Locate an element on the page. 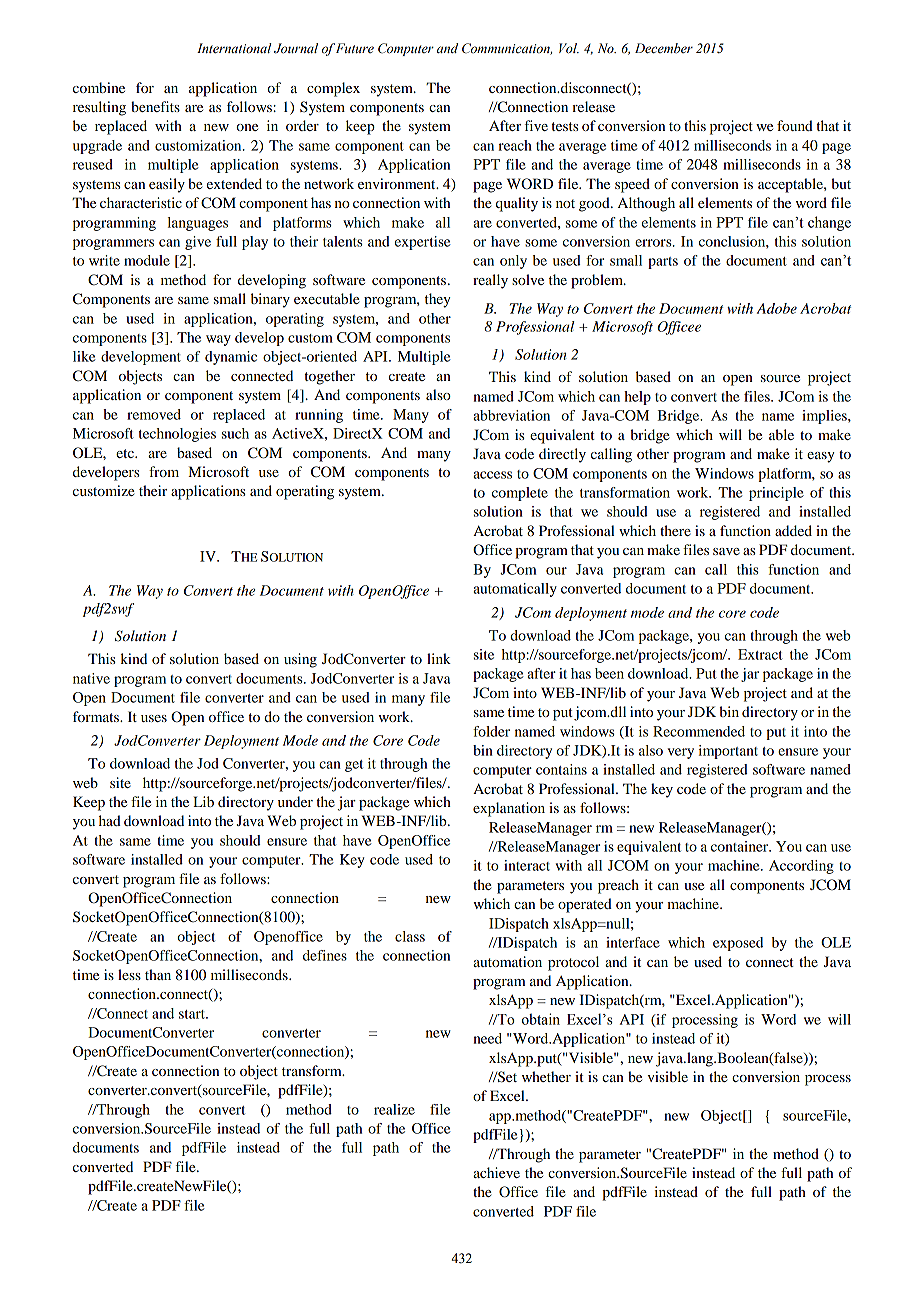 This page has width=924, height=1308. found is located at coordinates (795, 125).
